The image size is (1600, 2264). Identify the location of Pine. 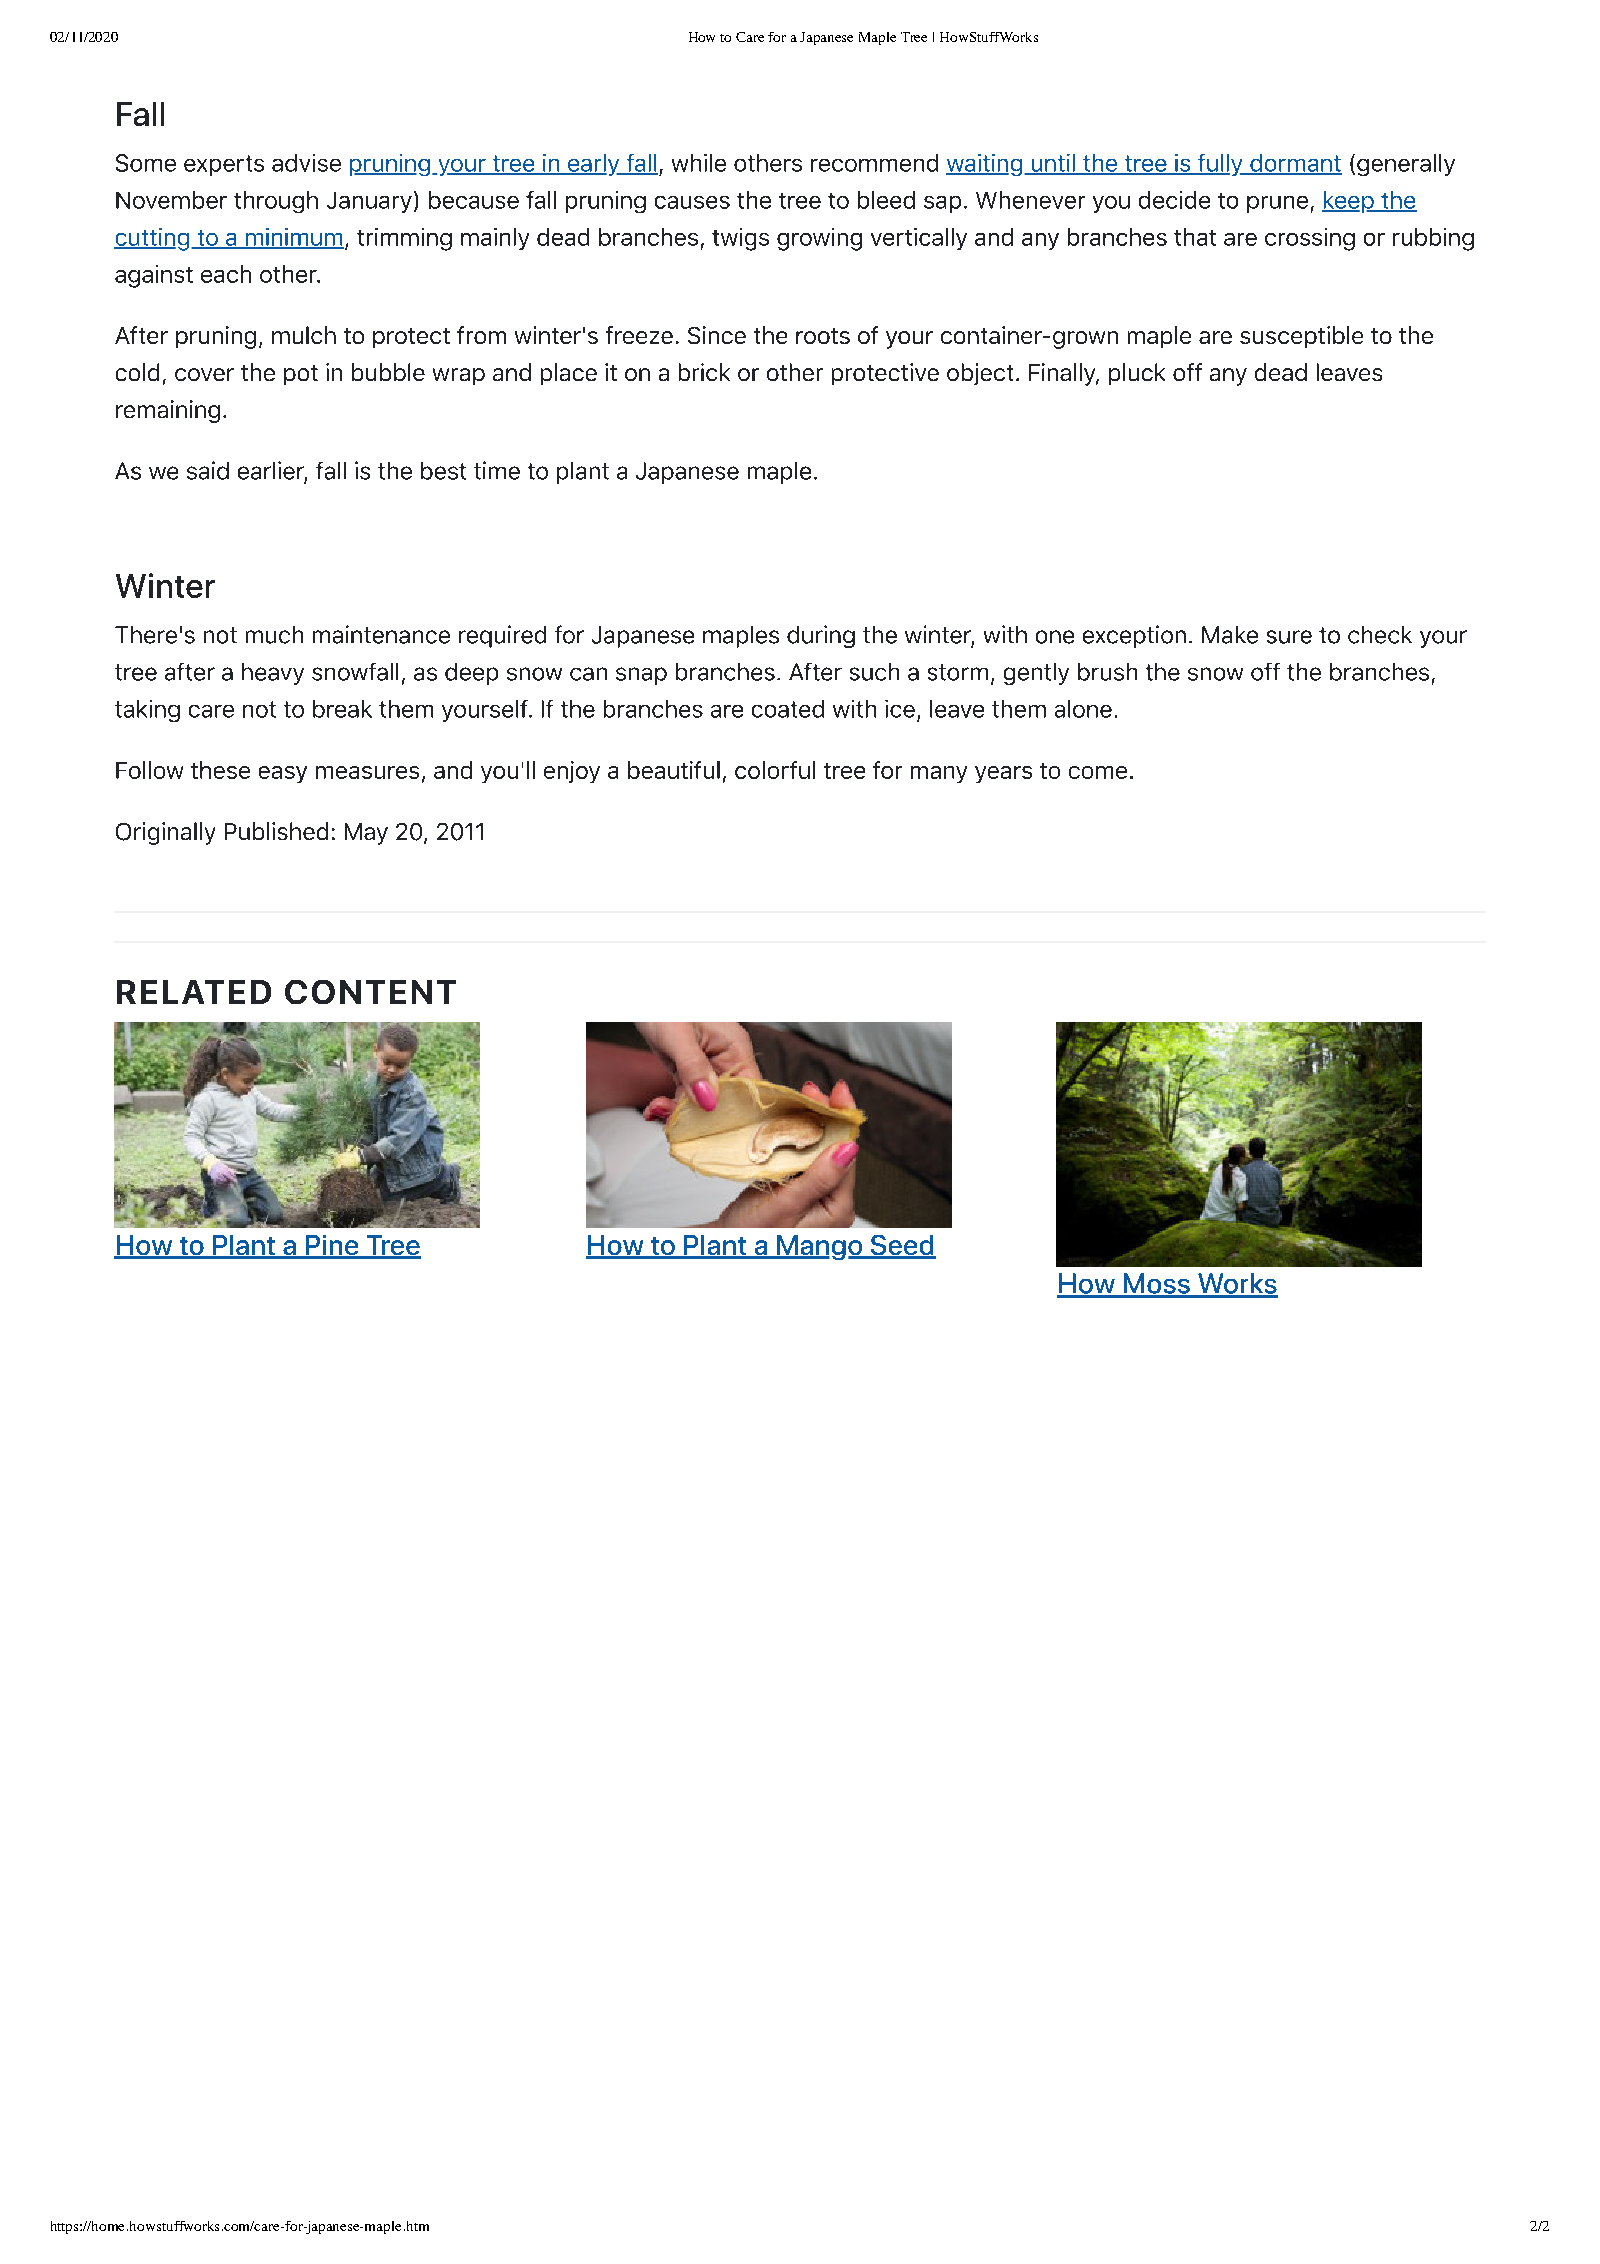
(332, 1246).
